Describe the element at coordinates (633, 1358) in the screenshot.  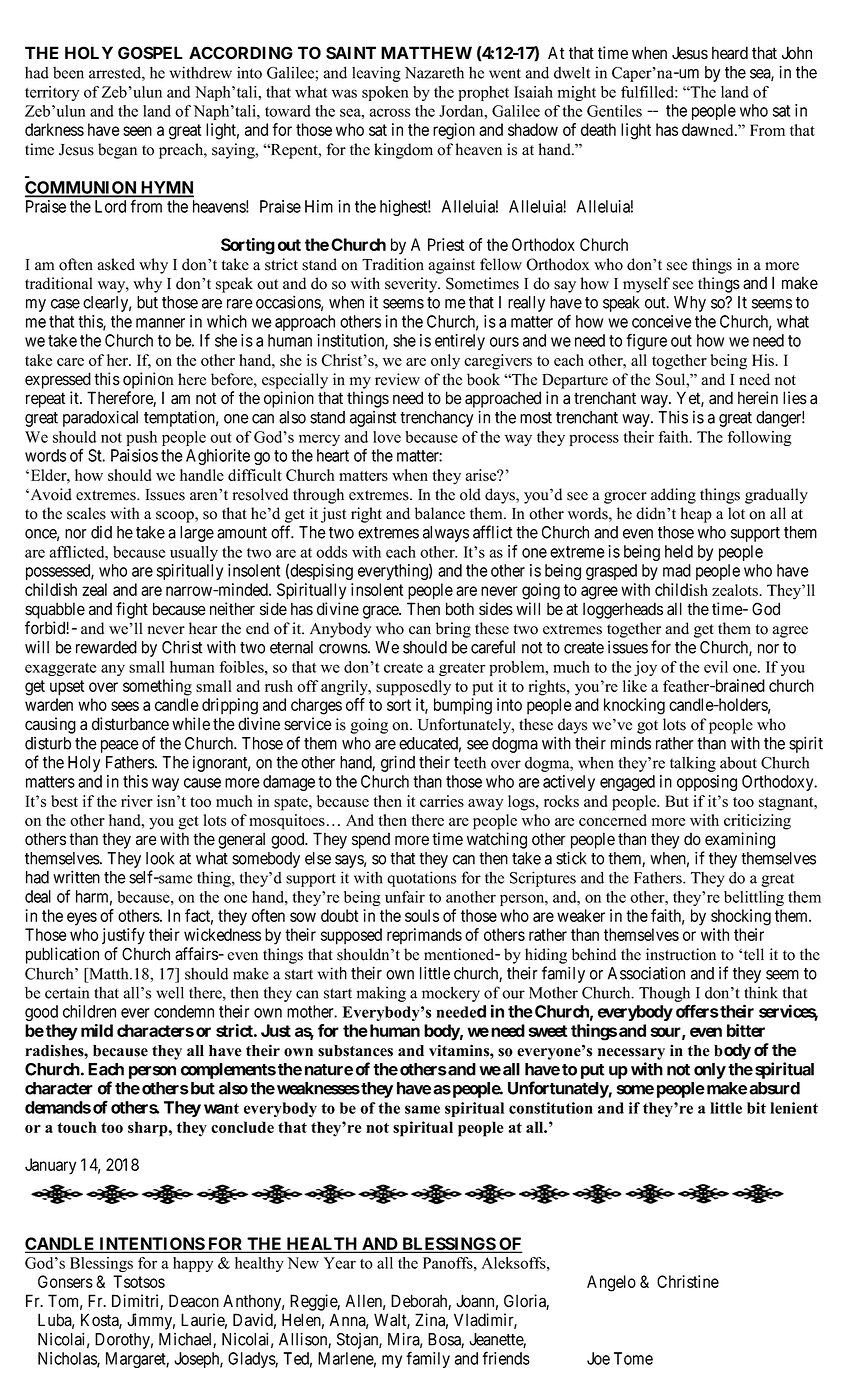
I see `Tome` at that location.
